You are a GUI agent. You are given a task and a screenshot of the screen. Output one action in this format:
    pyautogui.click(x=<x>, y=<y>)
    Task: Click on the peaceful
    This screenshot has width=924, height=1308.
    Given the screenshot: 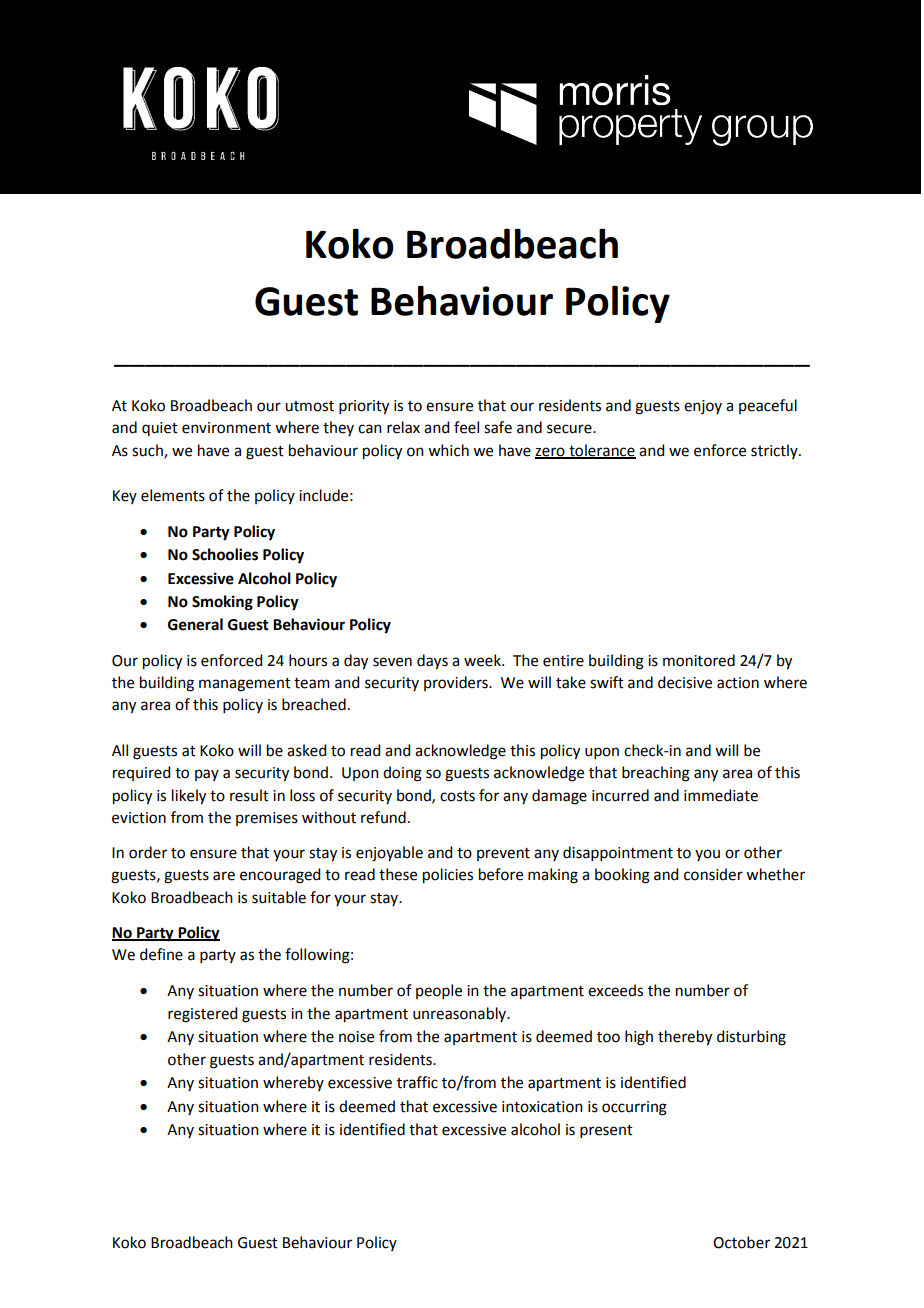 What is the action you would take?
    pyautogui.click(x=768, y=406)
